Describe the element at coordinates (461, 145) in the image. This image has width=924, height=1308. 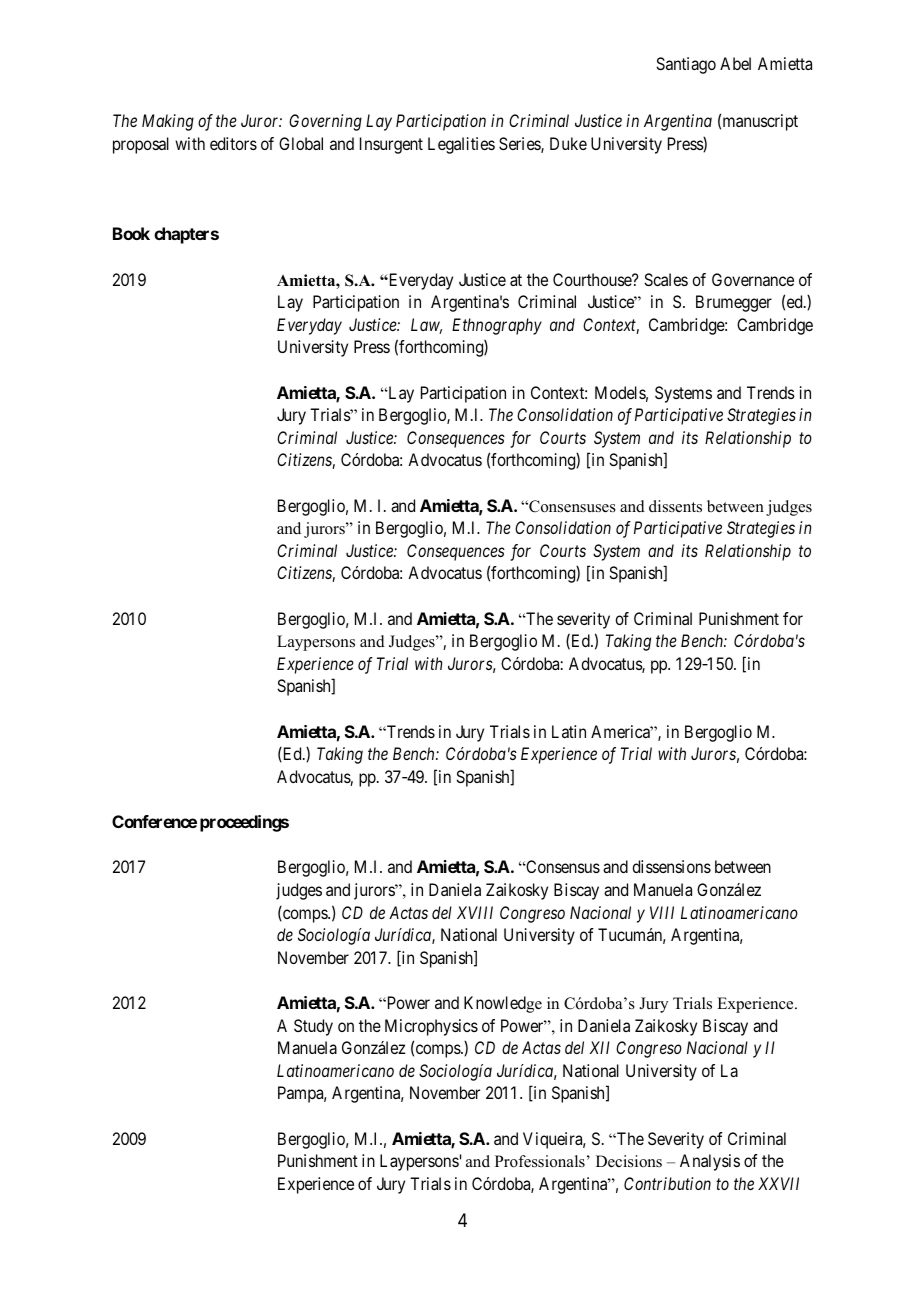
I see `Legalities` at that location.
